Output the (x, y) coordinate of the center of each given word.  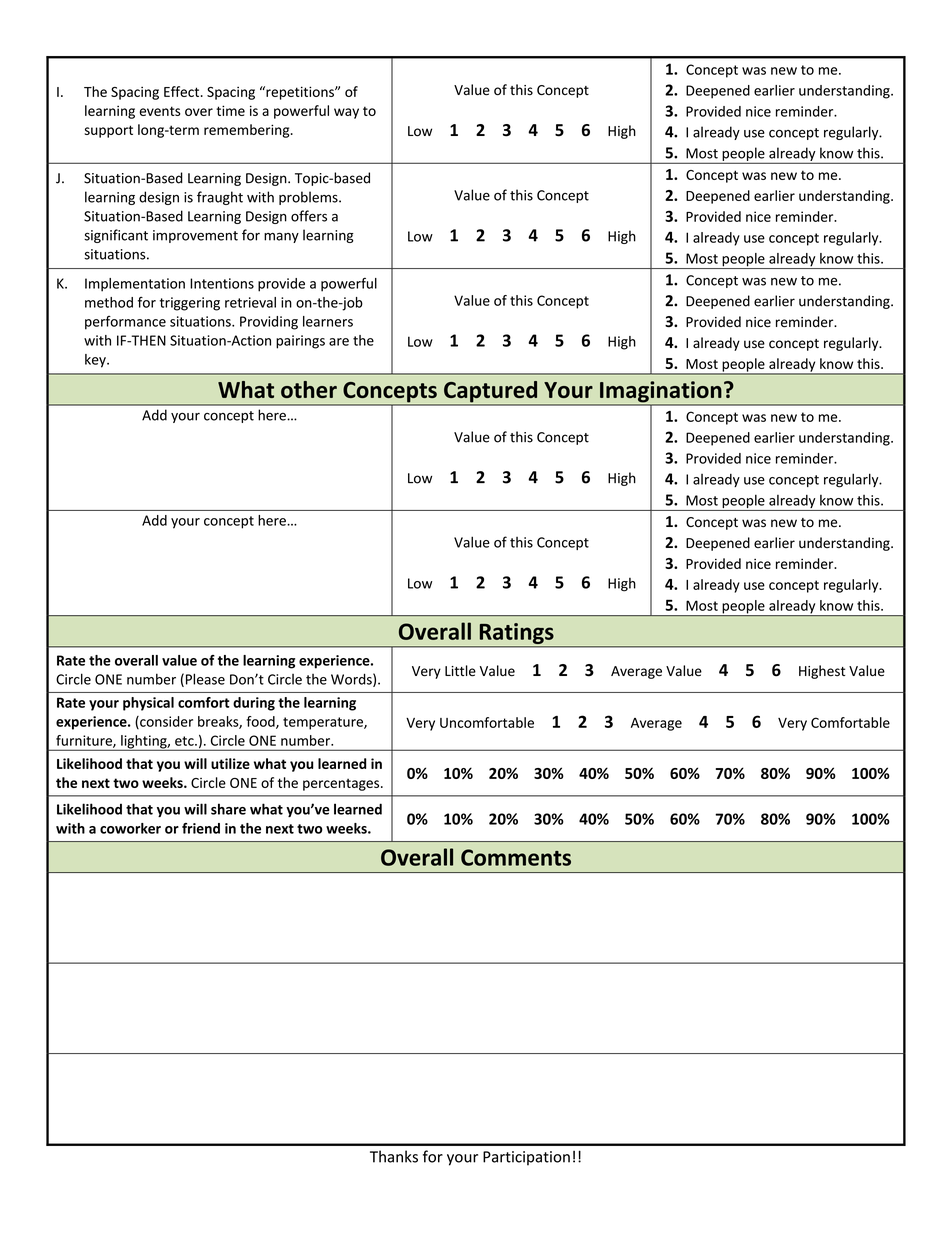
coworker (130, 828)
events (160, 111)
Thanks (394, 1156)
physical (148, 704)
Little (460, 671)
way (346, 113)
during (254, 704)
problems (309, 198)
